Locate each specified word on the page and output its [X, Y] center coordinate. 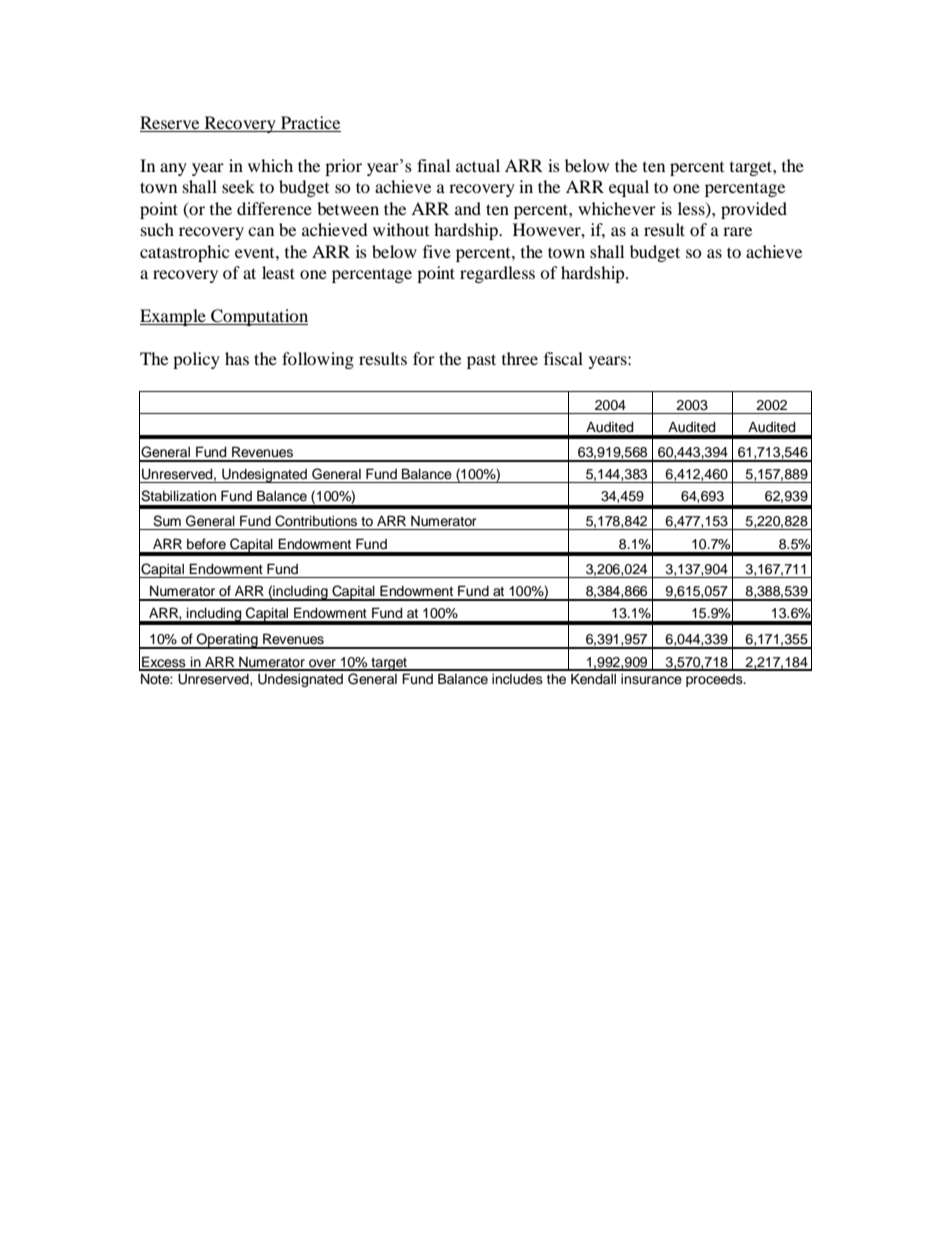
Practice [310, 124]
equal [629, 188]
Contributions [316, 521]
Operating [227, 641]
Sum [167, 521]
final [433, 165]
